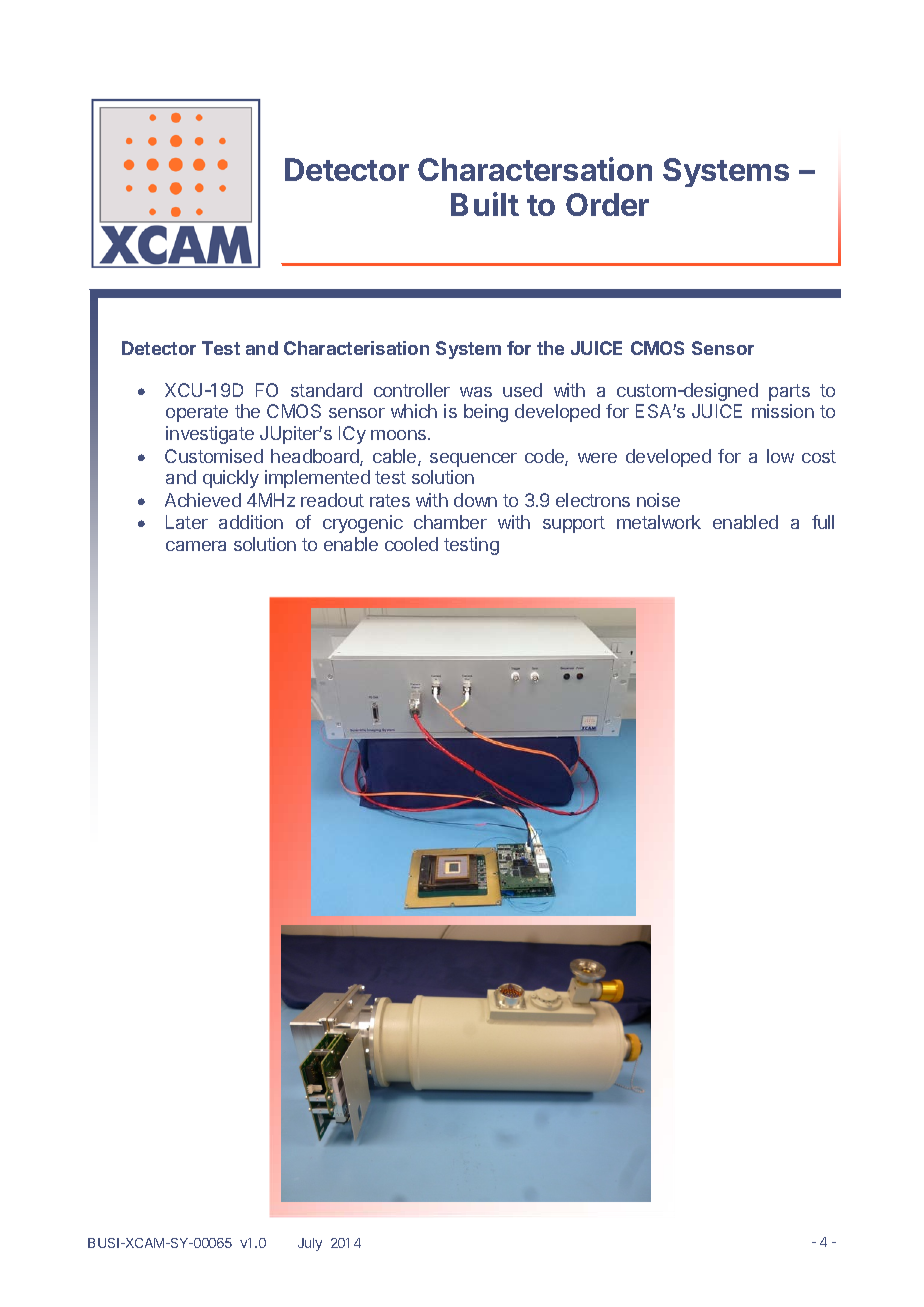 The height and width of the screenshot is (1307, 924). Describe the element at coordinates (607, 204) in the screenshot. I see `Order` at that location.
